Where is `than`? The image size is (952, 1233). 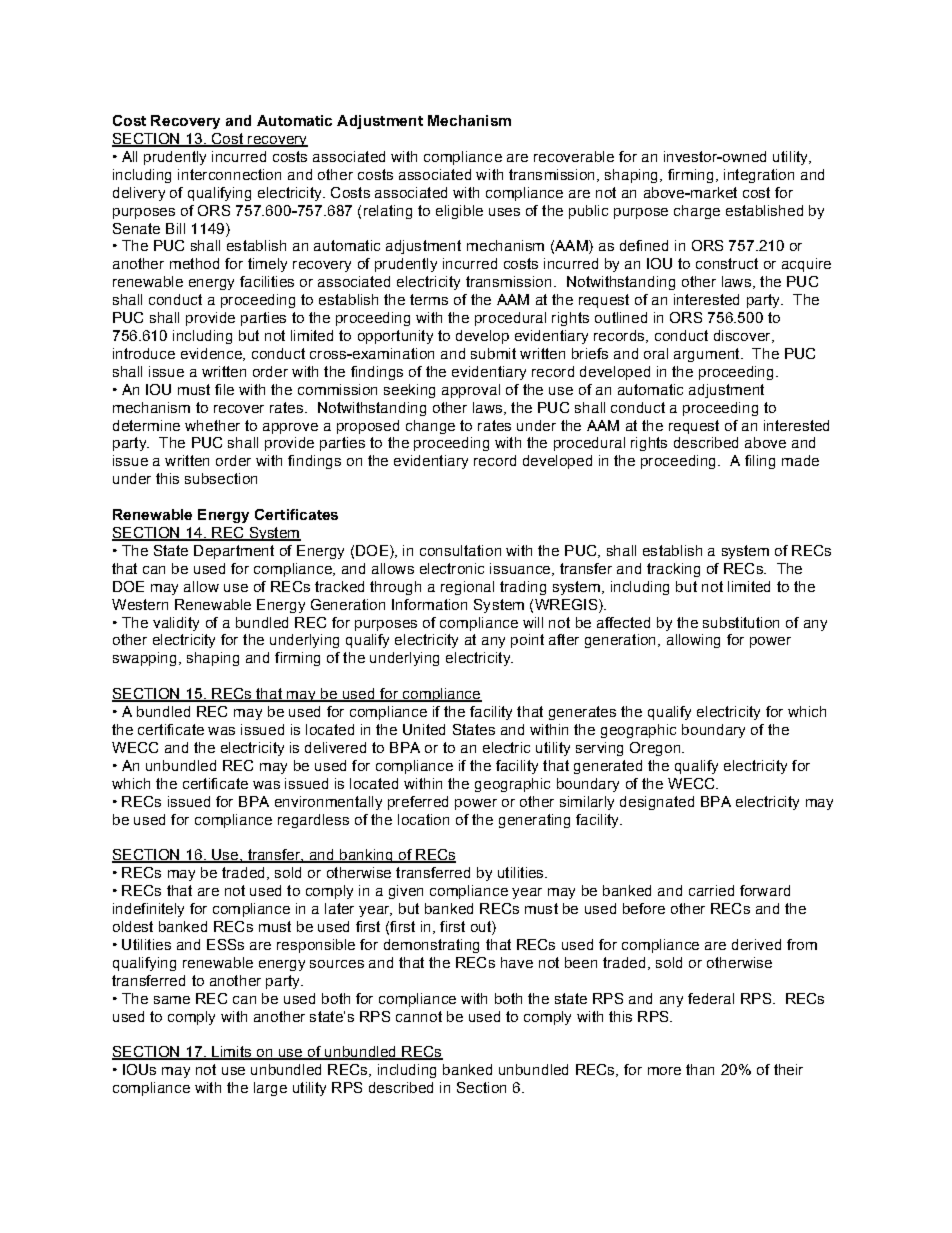 than is located at coordinates (700, 1069).
